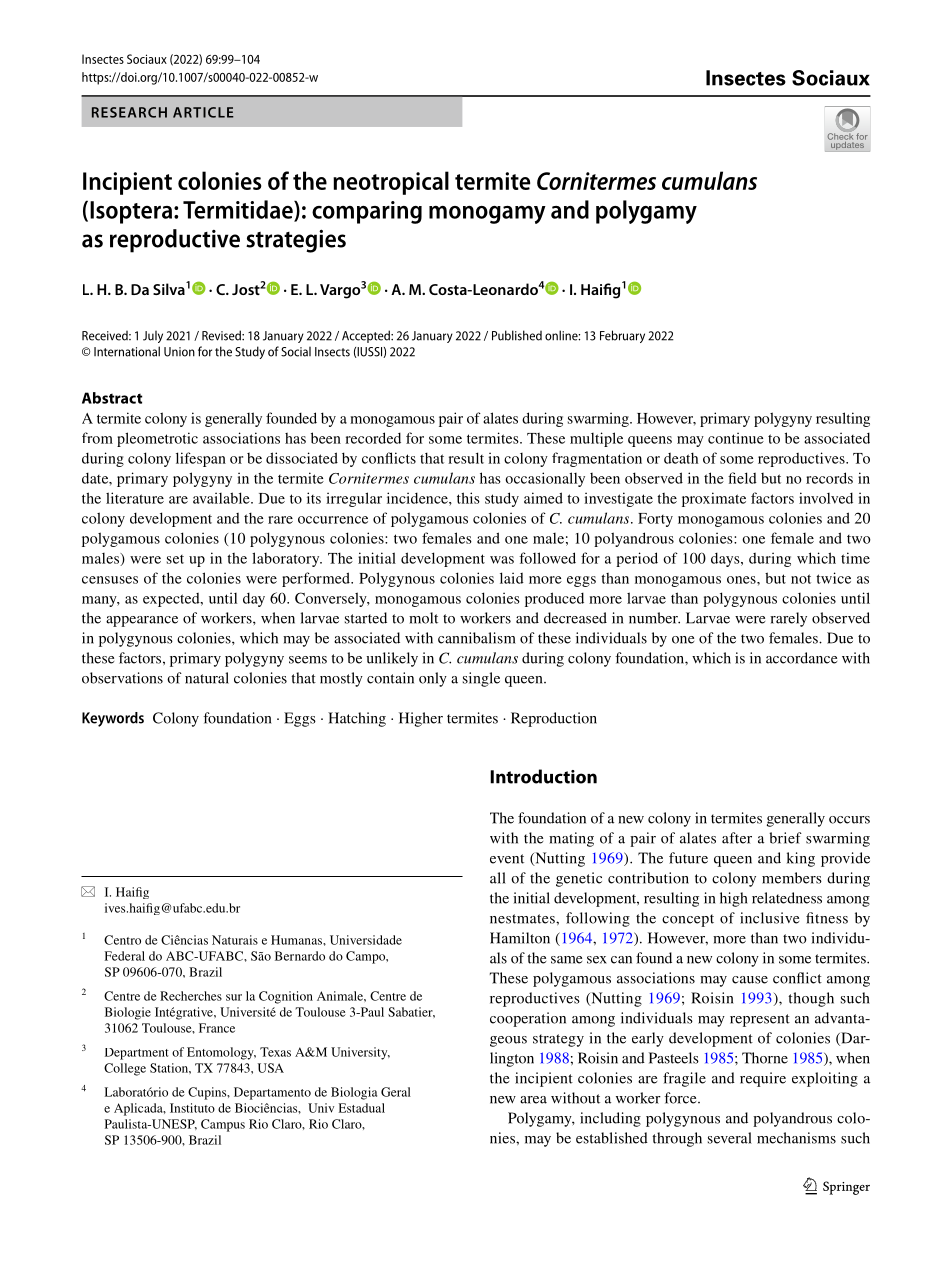  I want to click on Centro, so click(122, 940).
